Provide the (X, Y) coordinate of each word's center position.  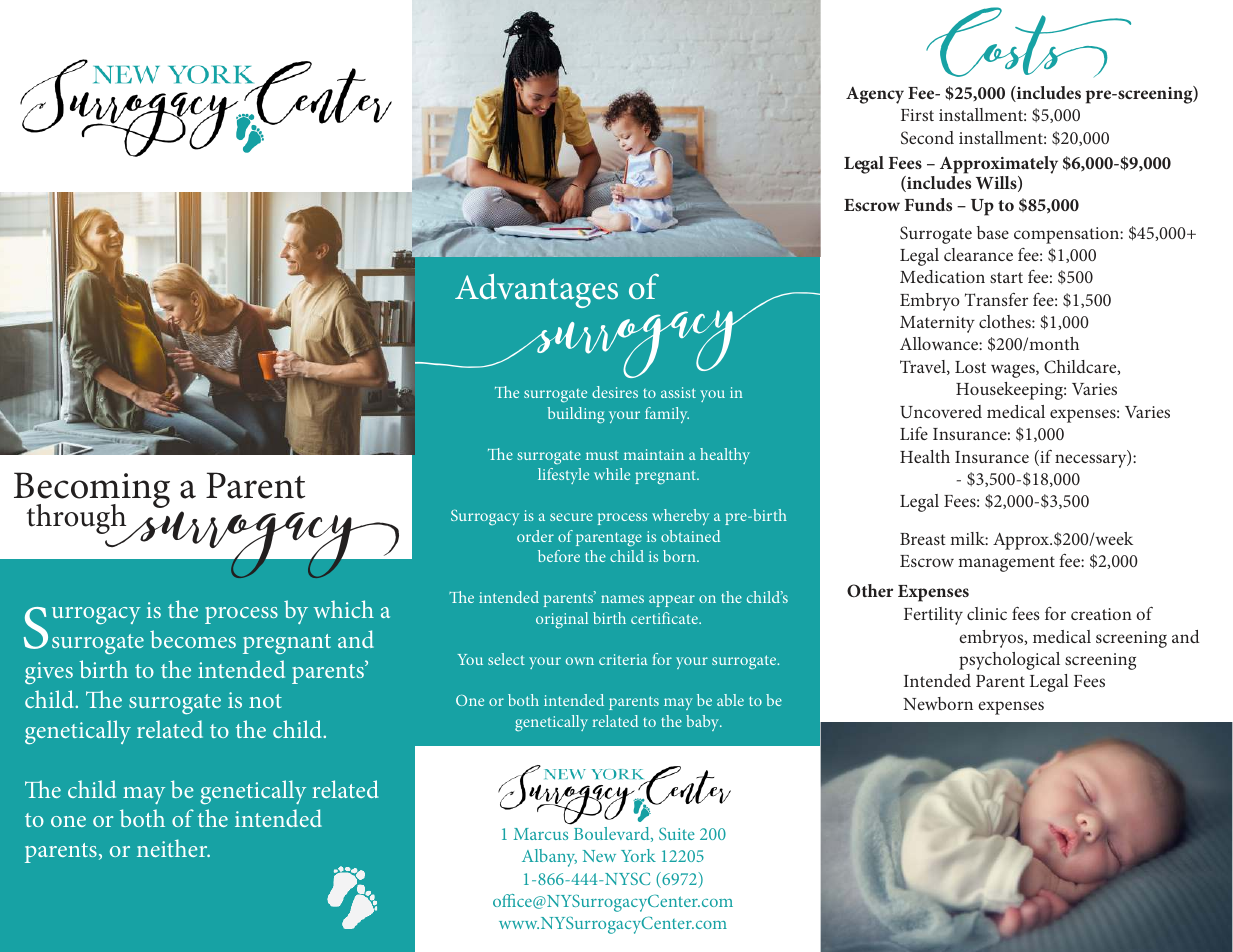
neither (173, 848)
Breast (923, 539)
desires (615, 392)
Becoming (92, 491)
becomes (193, 639)
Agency (875, 95)
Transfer (996, 299)
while (612, 474)
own (580, 661)
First (917, 115)
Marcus (541, 834)
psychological (1009, 661)
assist (678, 392)
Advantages (536, 291)
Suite (677, 833)
